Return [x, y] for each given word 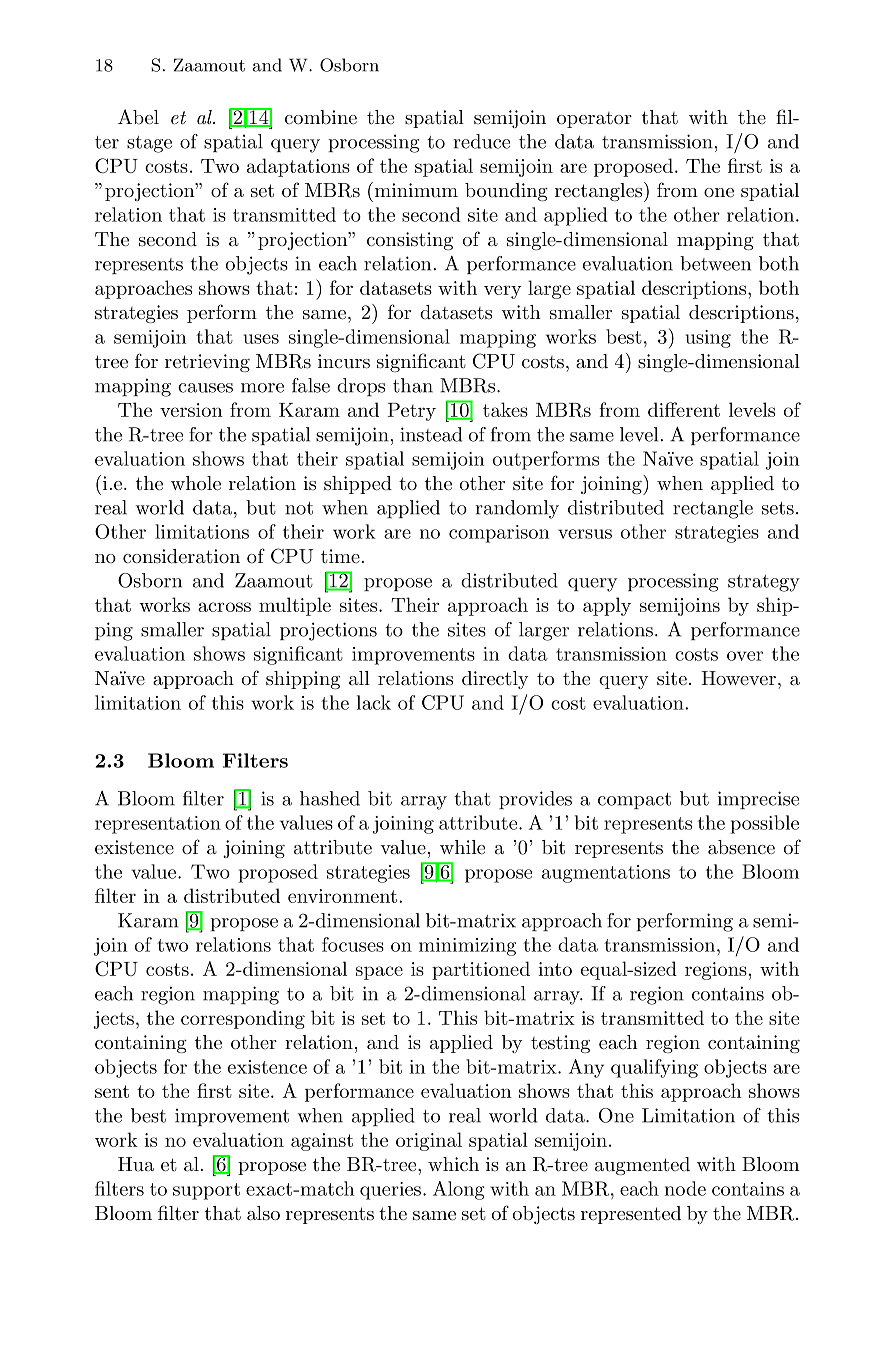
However [738, 678]
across [224, 607]
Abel [138, 117]
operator [594, 120]
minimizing [467, 947]
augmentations [606, 874]
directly [495, 680]
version [191, 410]
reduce [481, 141]
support [206, 1191]
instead [431, 434]
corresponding [243, 1019]
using [708, 339]
